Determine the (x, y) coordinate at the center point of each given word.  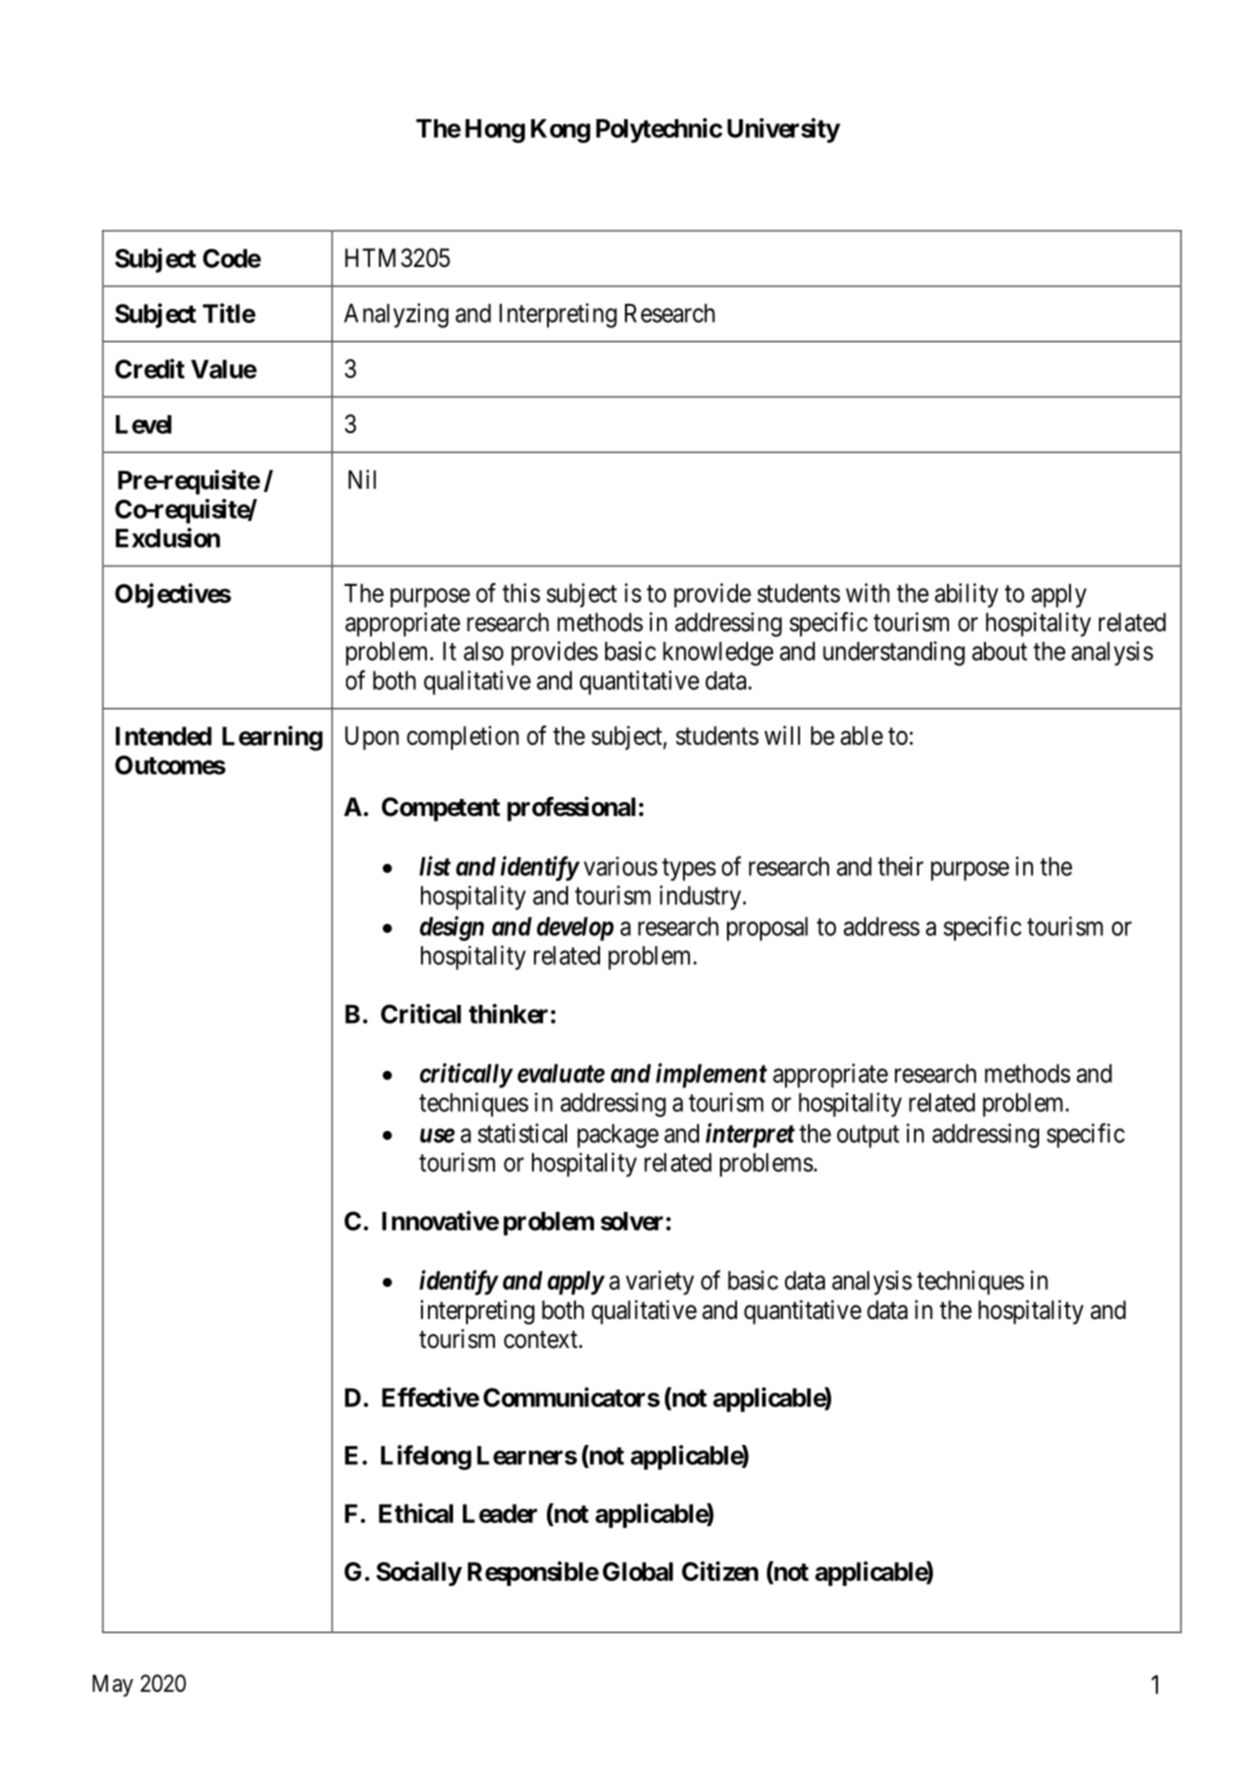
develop (575, 929)
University (783, 130)
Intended (164, 736)
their (901, 866)
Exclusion (168, 538)
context (542, 1340)
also (484, 651)
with (868, 593)
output (868, 1136)
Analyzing (396, 315)
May (113, 1686)
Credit (150, 369)
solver (632, 1221)
